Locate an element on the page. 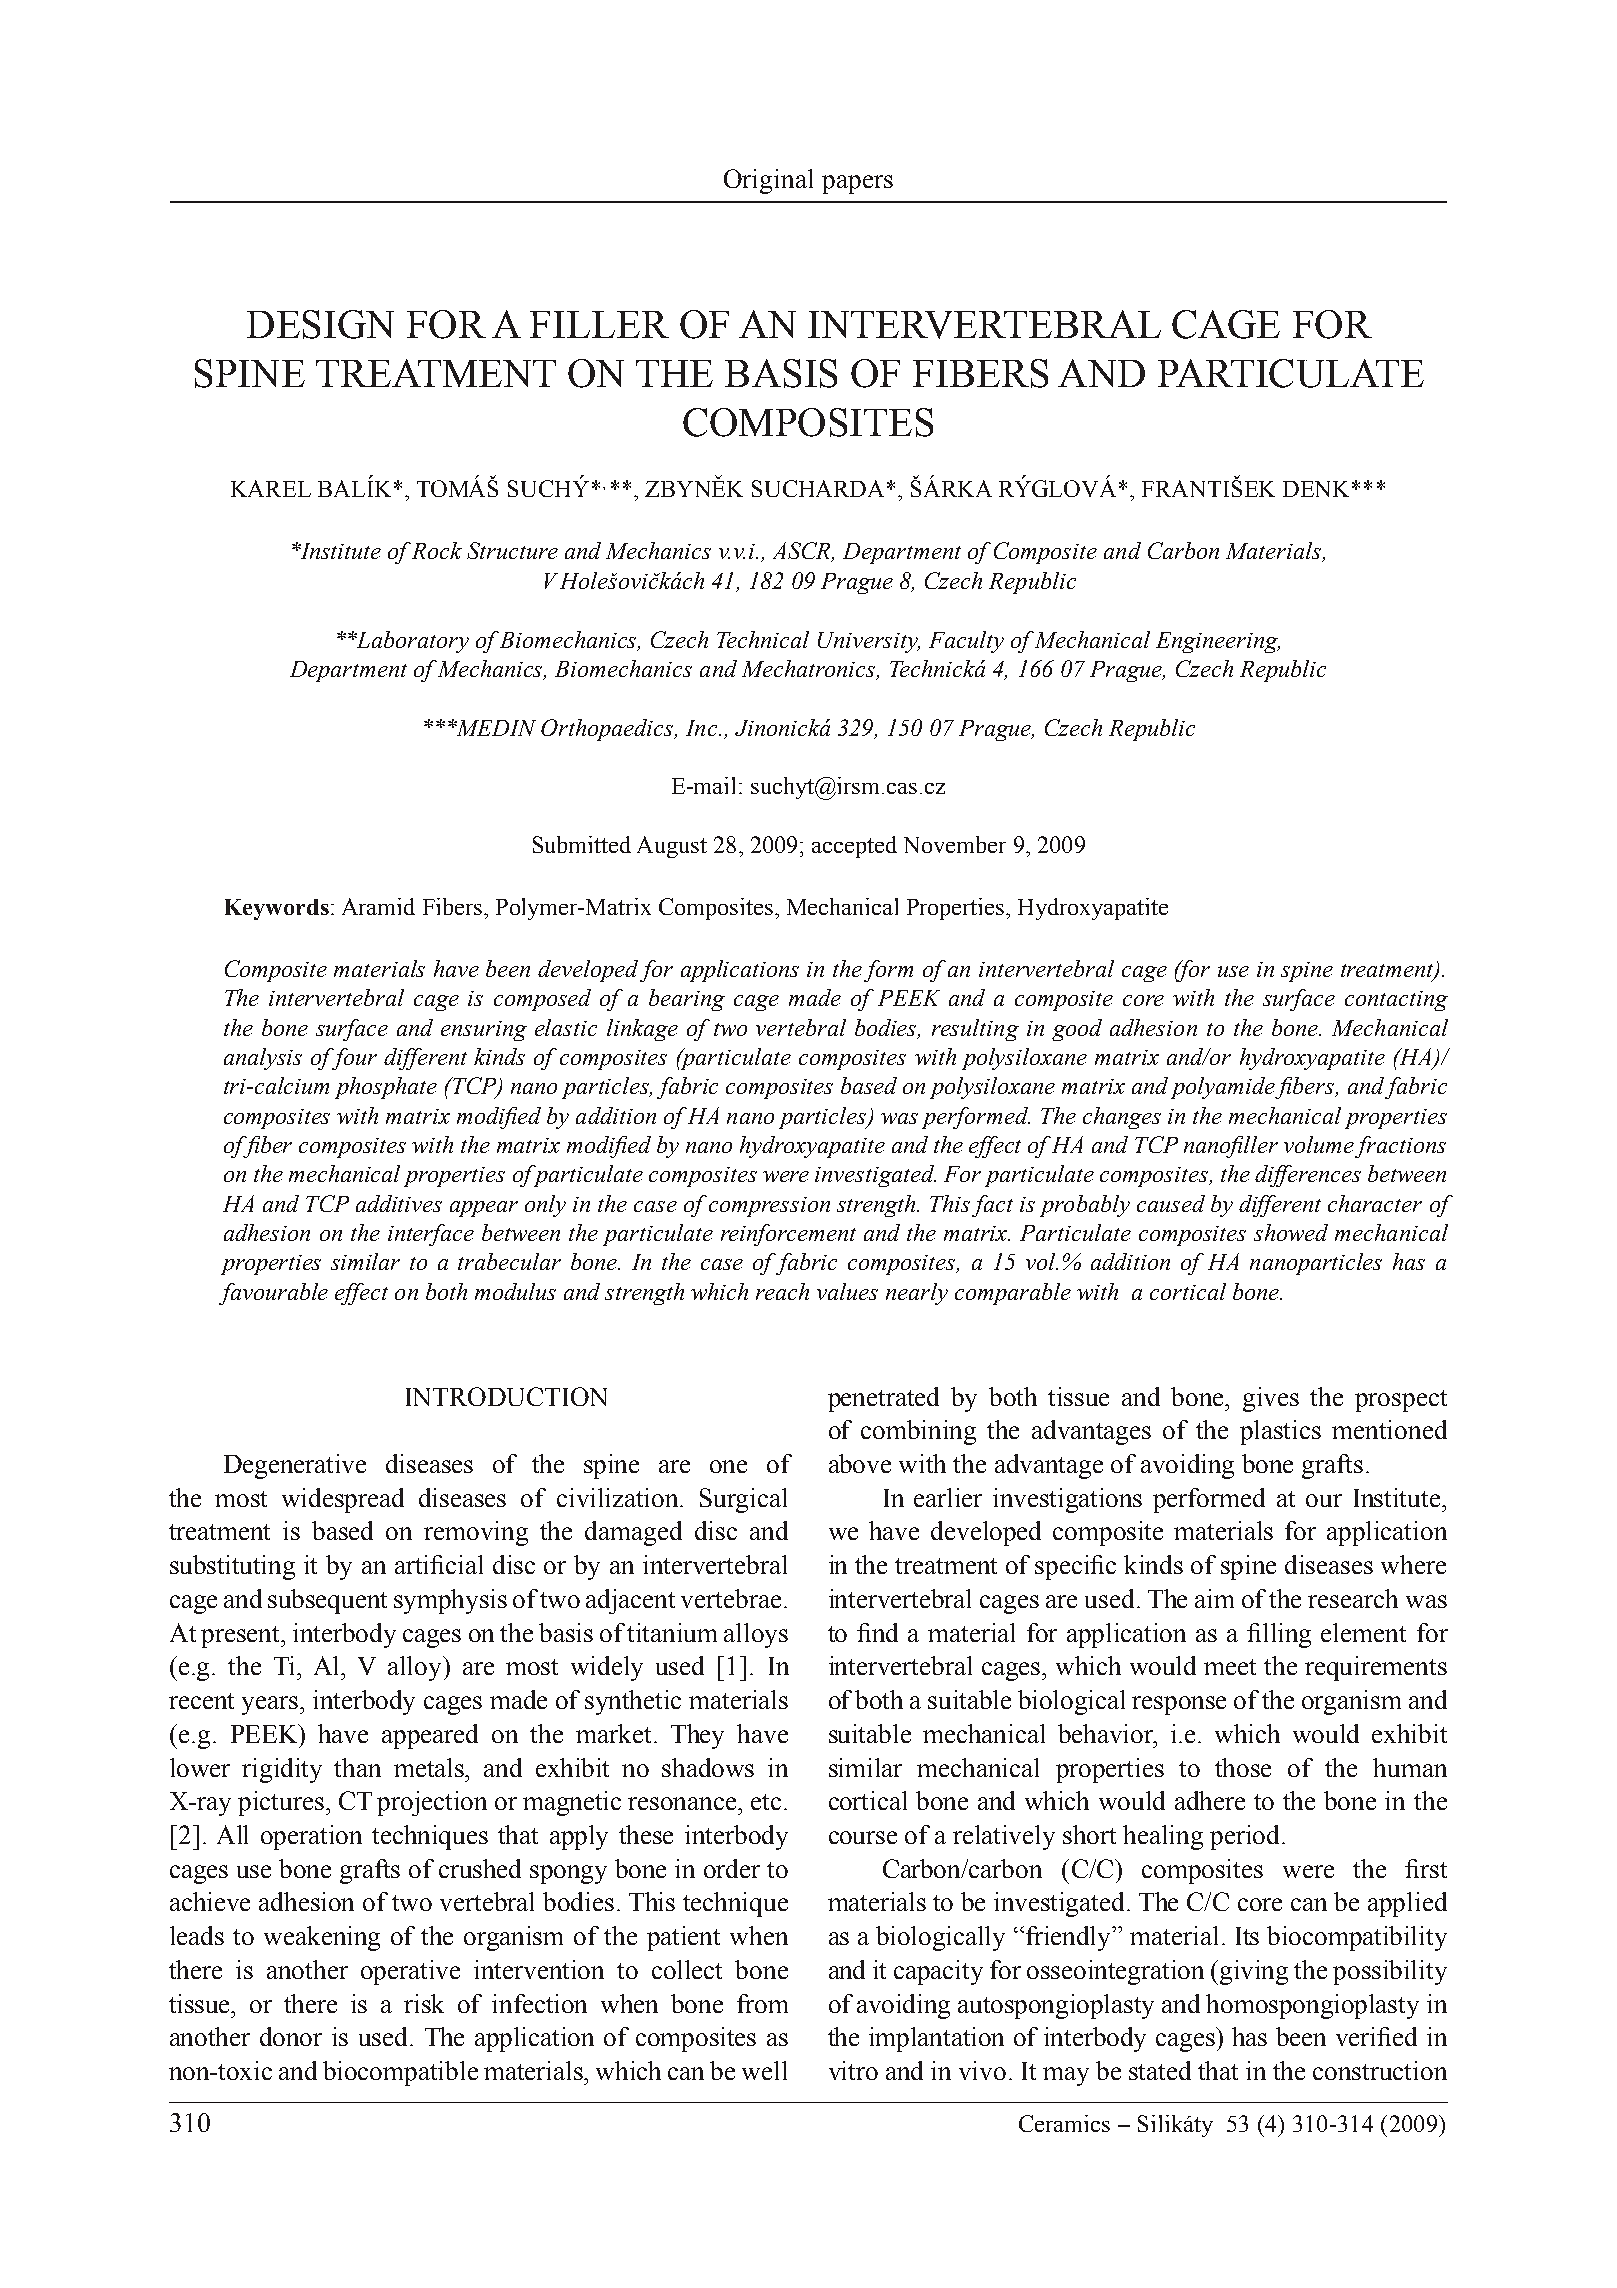 The image size is (1617, 2288). subsequent is located at coordinates (327, 1601).
